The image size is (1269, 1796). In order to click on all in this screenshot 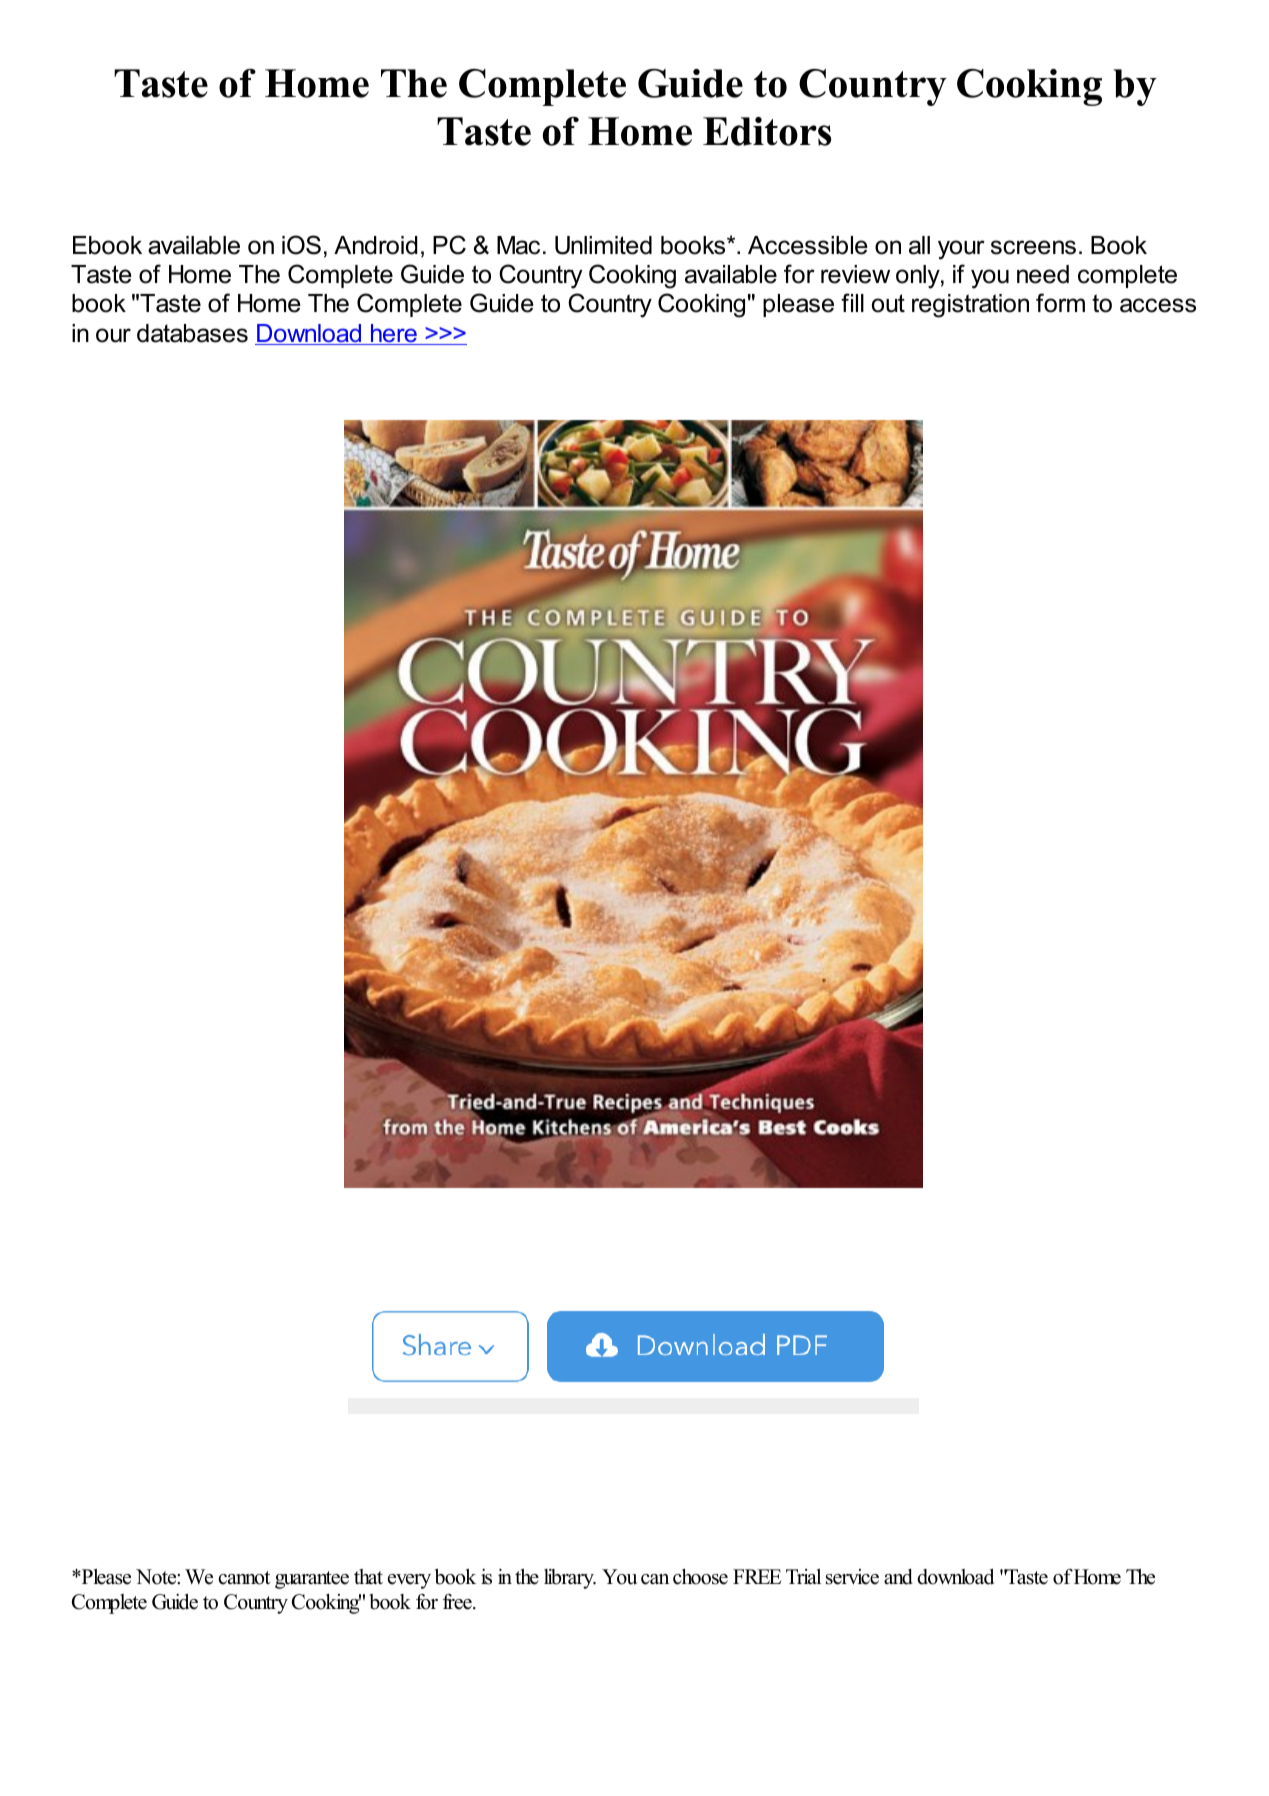, I will do `click(919, 245)`.
